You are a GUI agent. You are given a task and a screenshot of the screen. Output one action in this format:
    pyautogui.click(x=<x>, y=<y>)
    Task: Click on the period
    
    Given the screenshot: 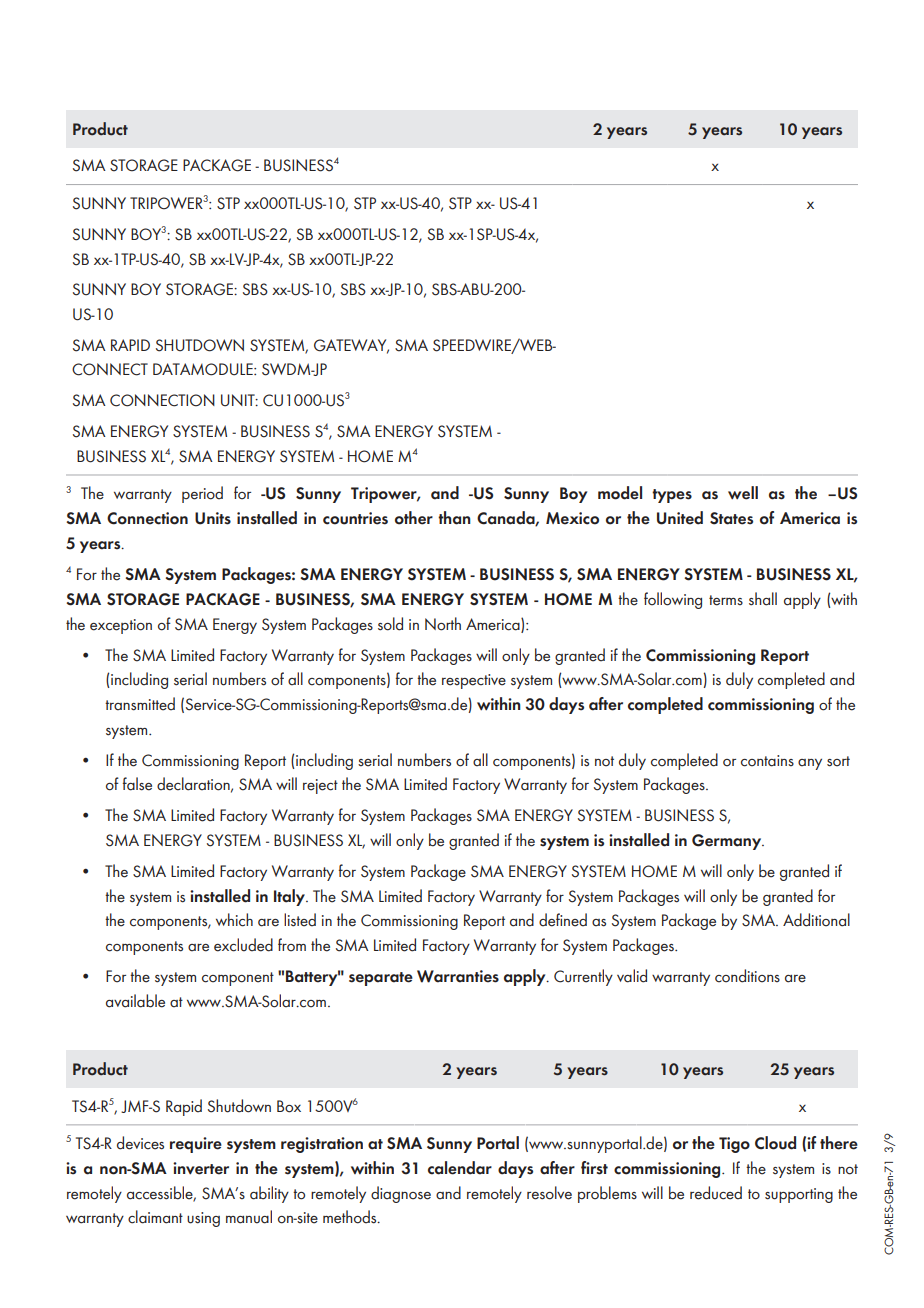 What is the action you would take?
    pyautogui.click(x=202, y=494)
